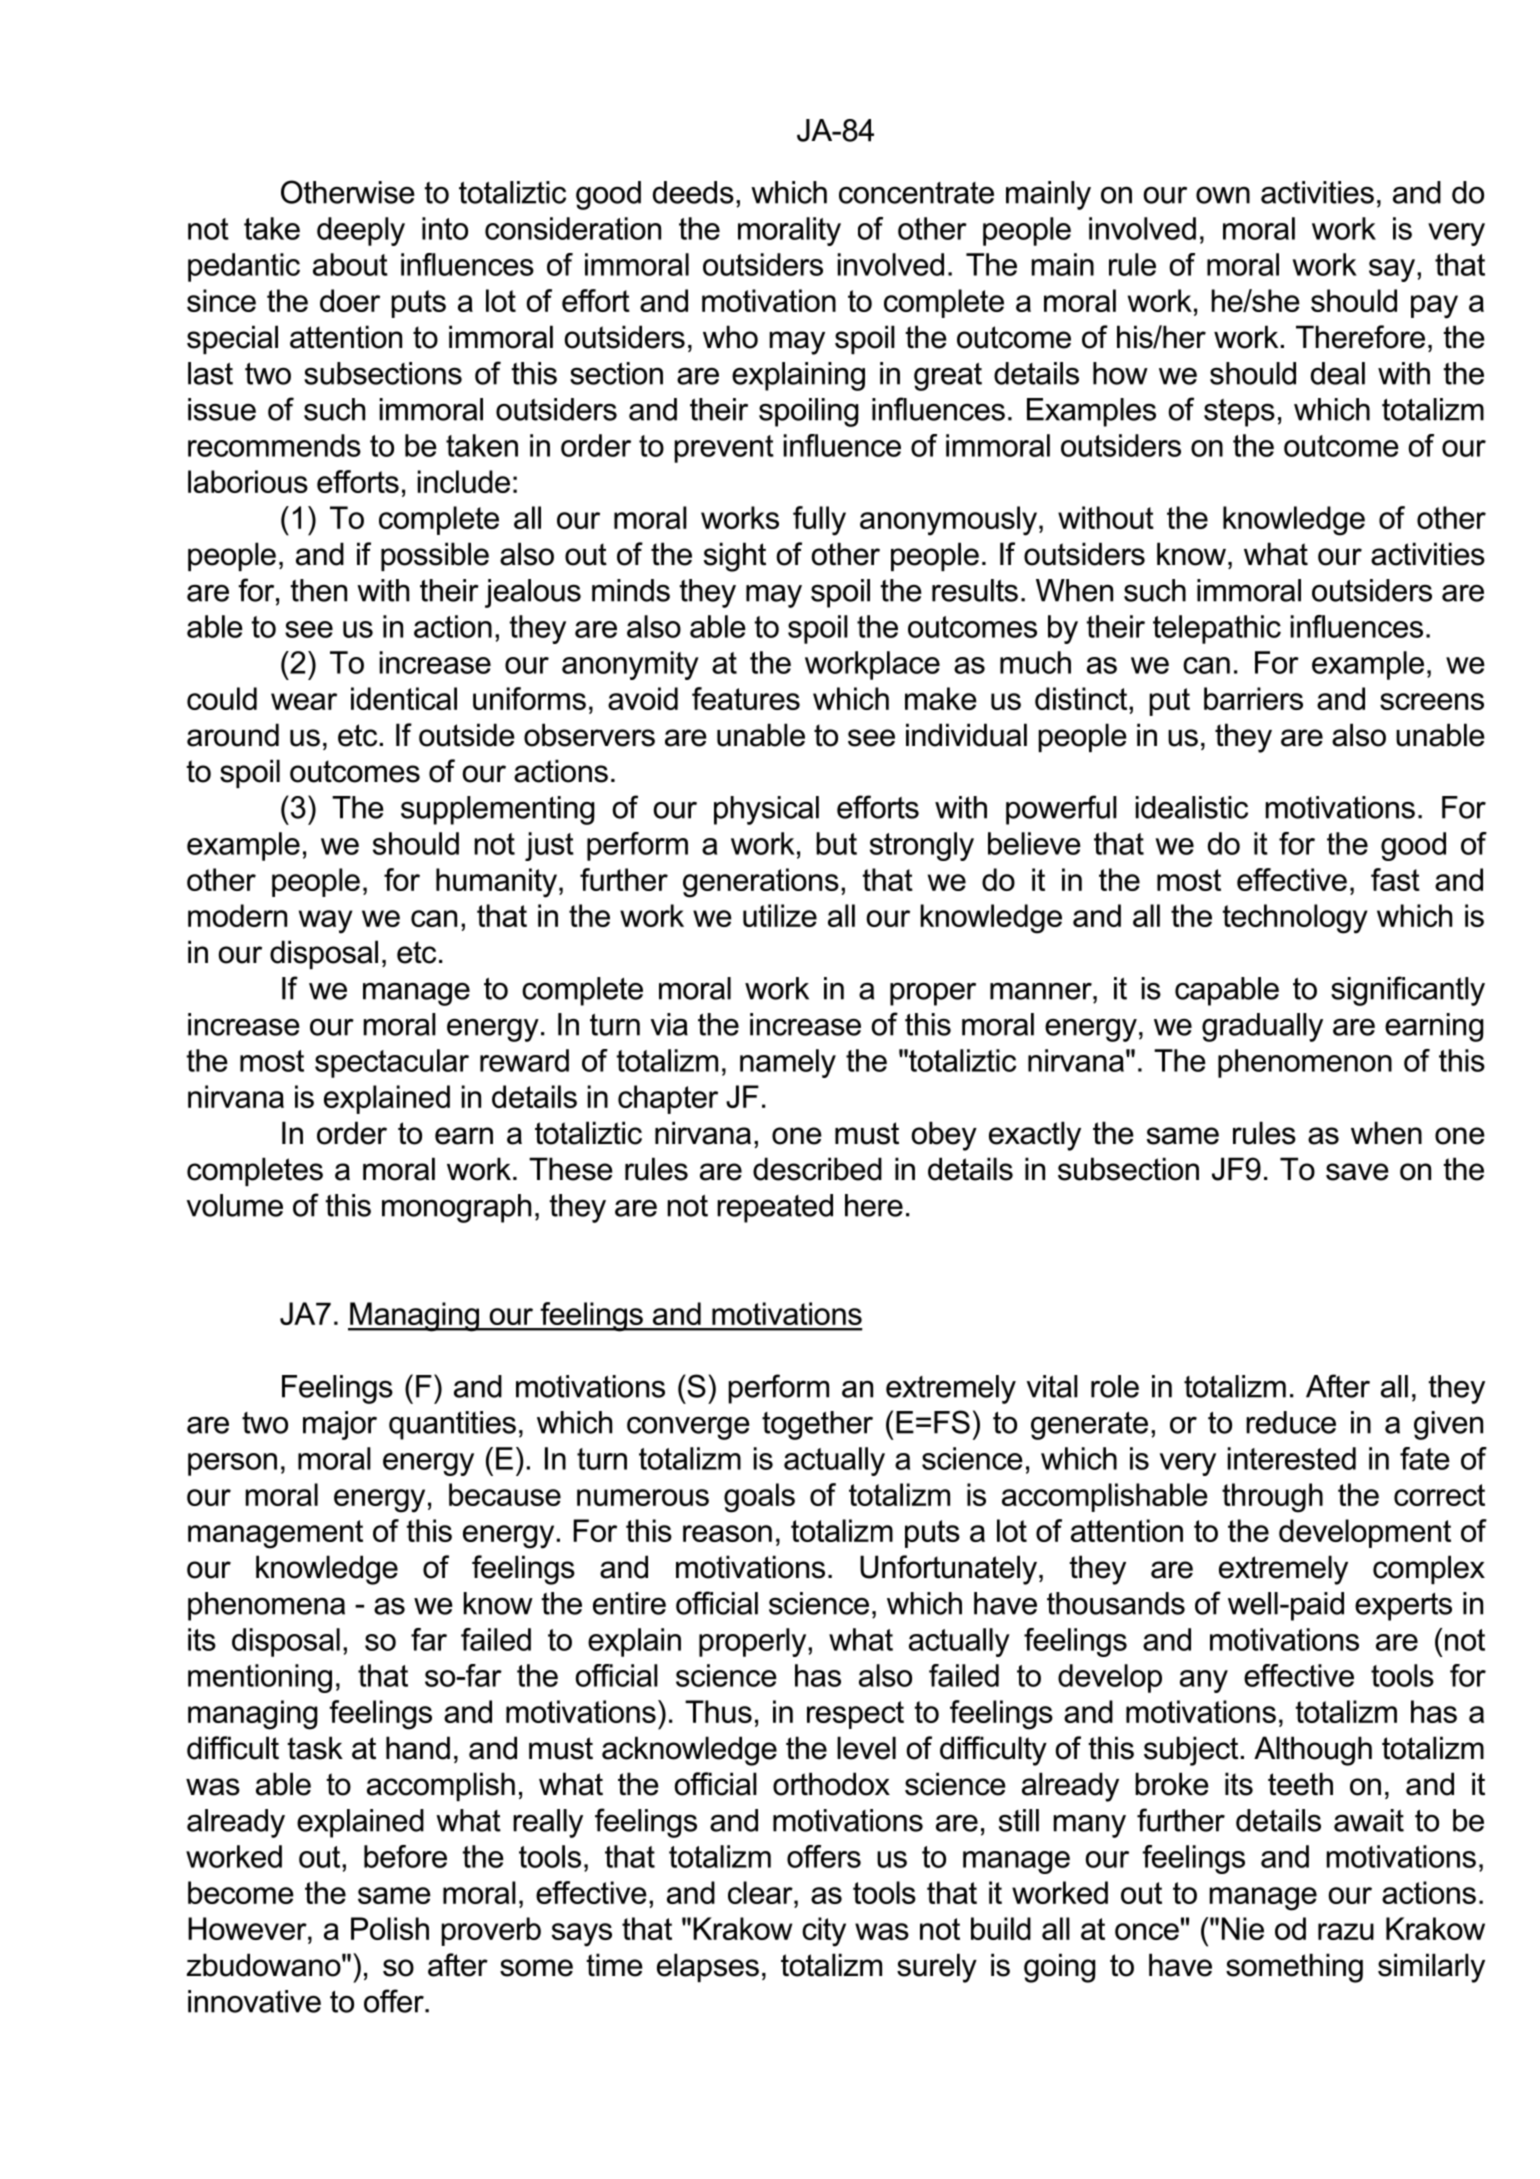  I want to click on barriers, so click(1253, 698).
